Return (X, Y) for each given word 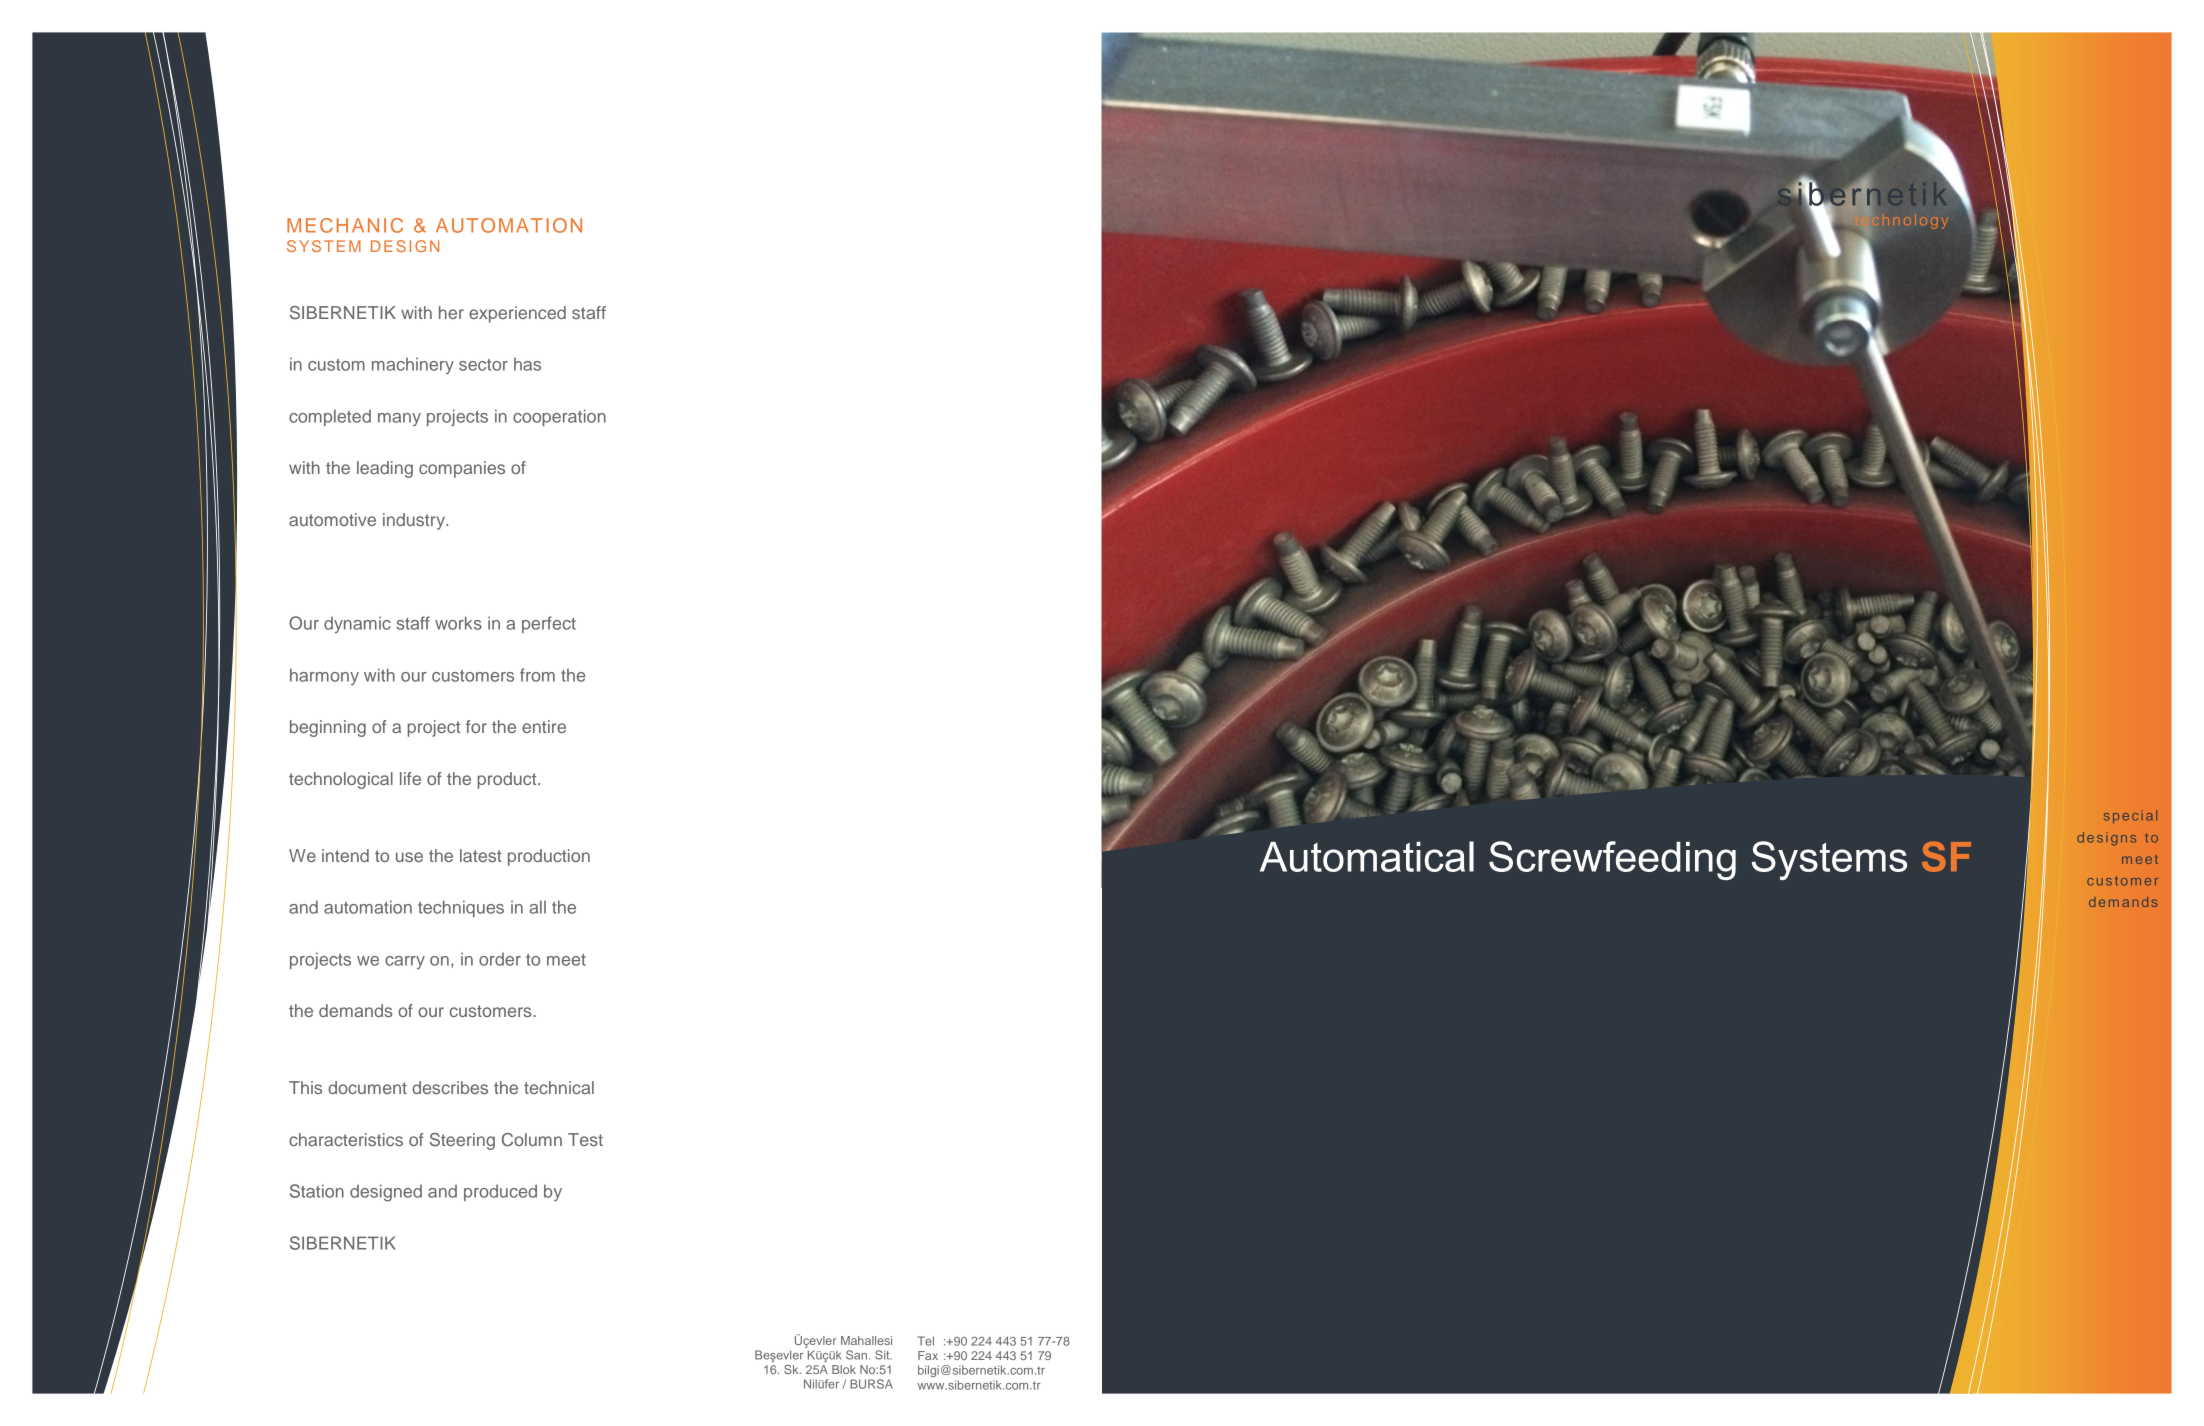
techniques (461, 908)
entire (544, 726)
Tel (926, 1341)
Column (532, 1140)
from (537, 675)
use (409, 857)
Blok (844, 1369)
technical (559, 1087)
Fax (928, 1355)
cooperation (559, 417)
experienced (517, 314)
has (527, 364)
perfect (549, 624)
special (2130, 816)
